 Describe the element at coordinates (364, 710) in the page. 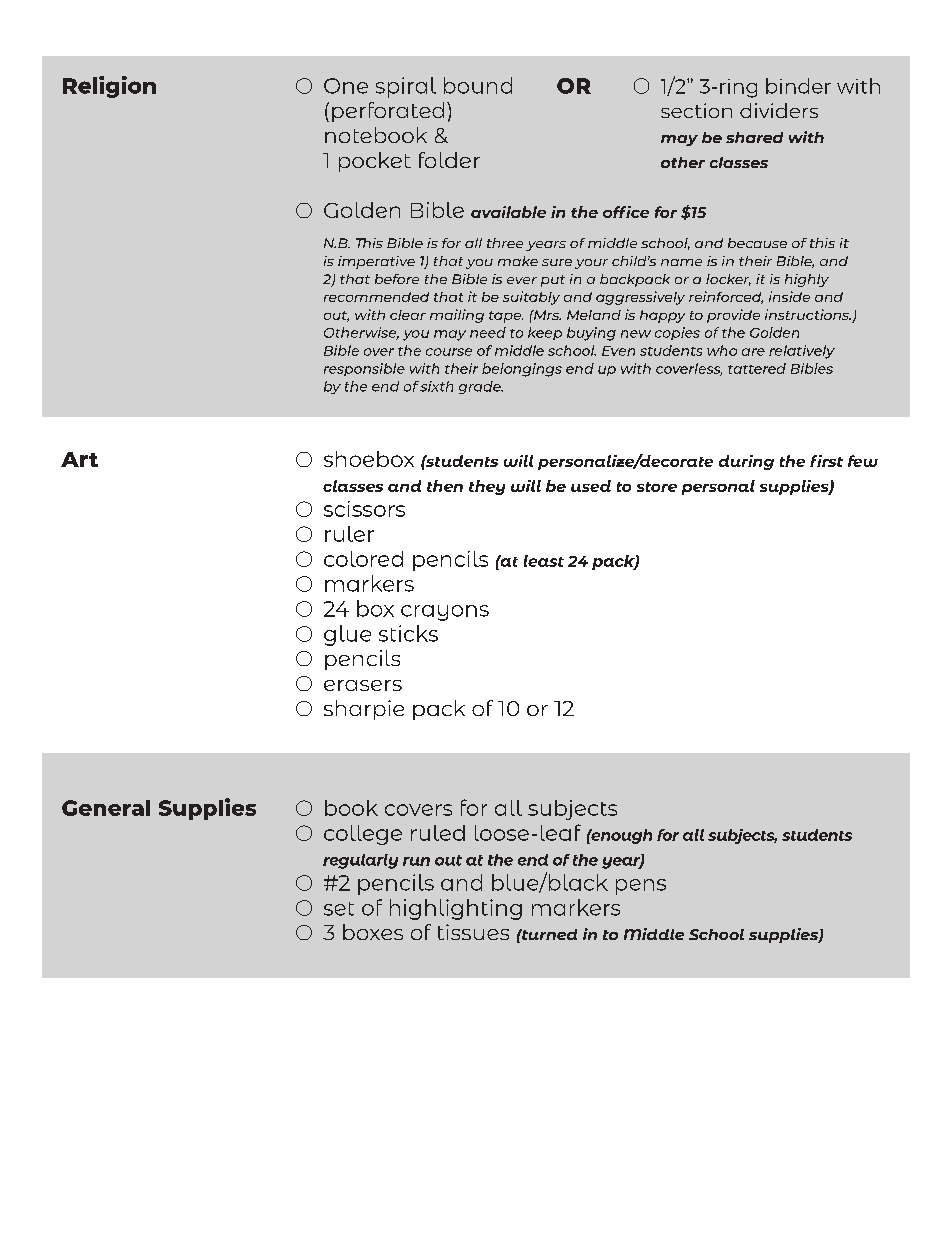

I see `sharpie` at that location.
